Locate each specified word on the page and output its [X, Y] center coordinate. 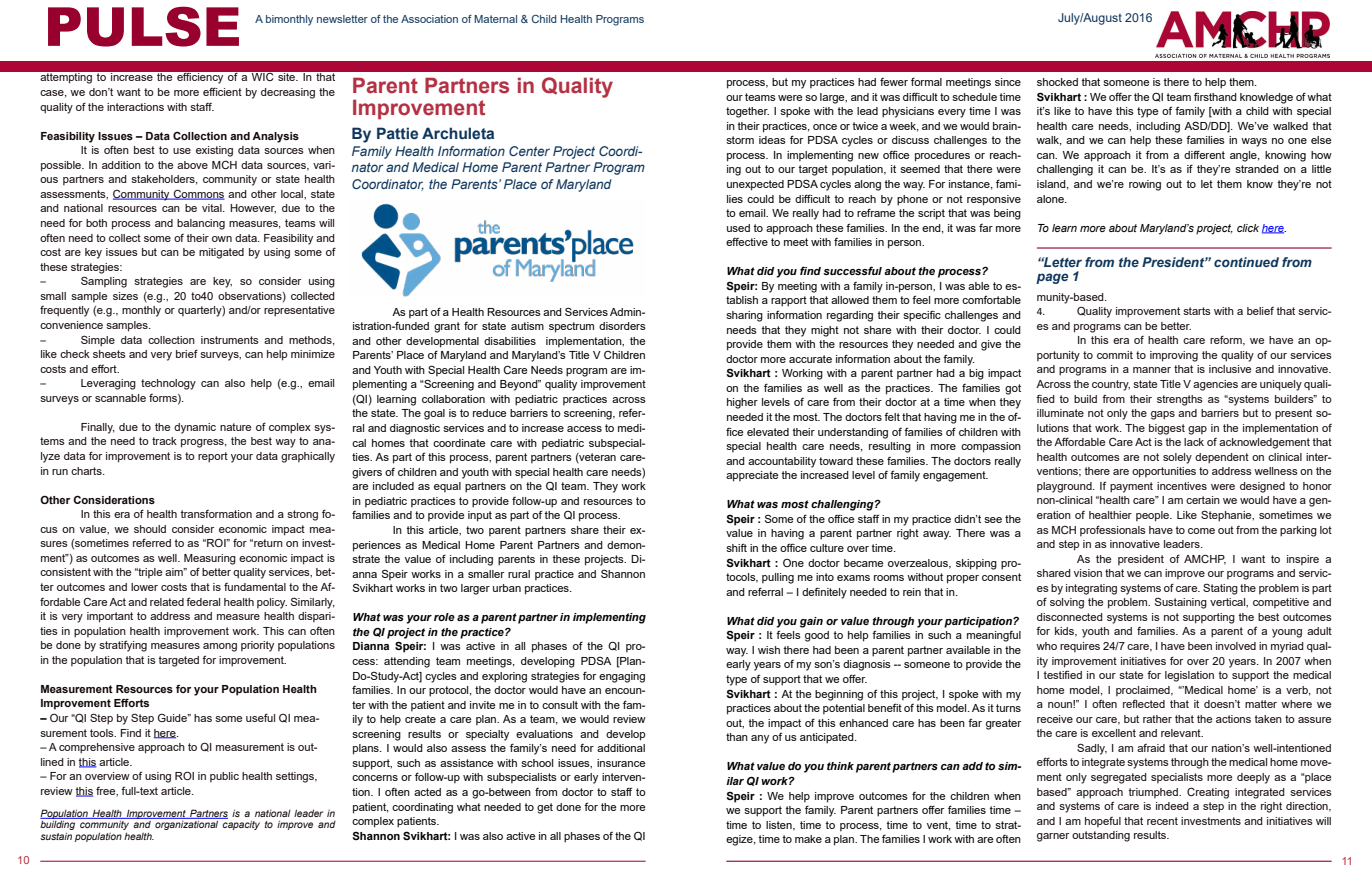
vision [1088, 573]
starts [1197, 311]
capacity [241, 825]
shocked [1057, 82]
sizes [125, 296]
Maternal [495, 19]
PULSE [143, 26]
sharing [744, 316]
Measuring [210, 559]
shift [736, 547]
